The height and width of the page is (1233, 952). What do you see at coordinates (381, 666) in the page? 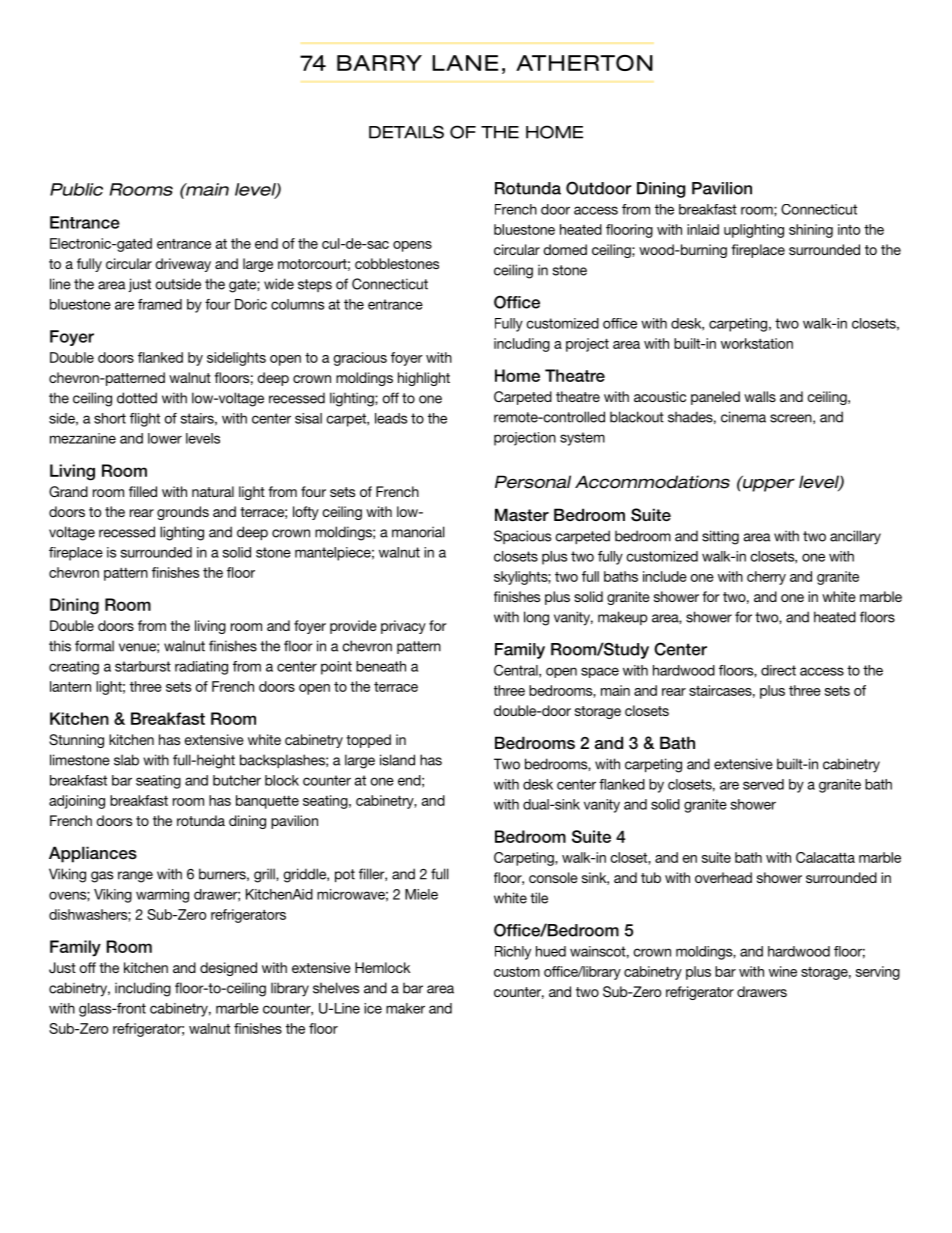
I see `beneath` at bounding box center [381, 666].
